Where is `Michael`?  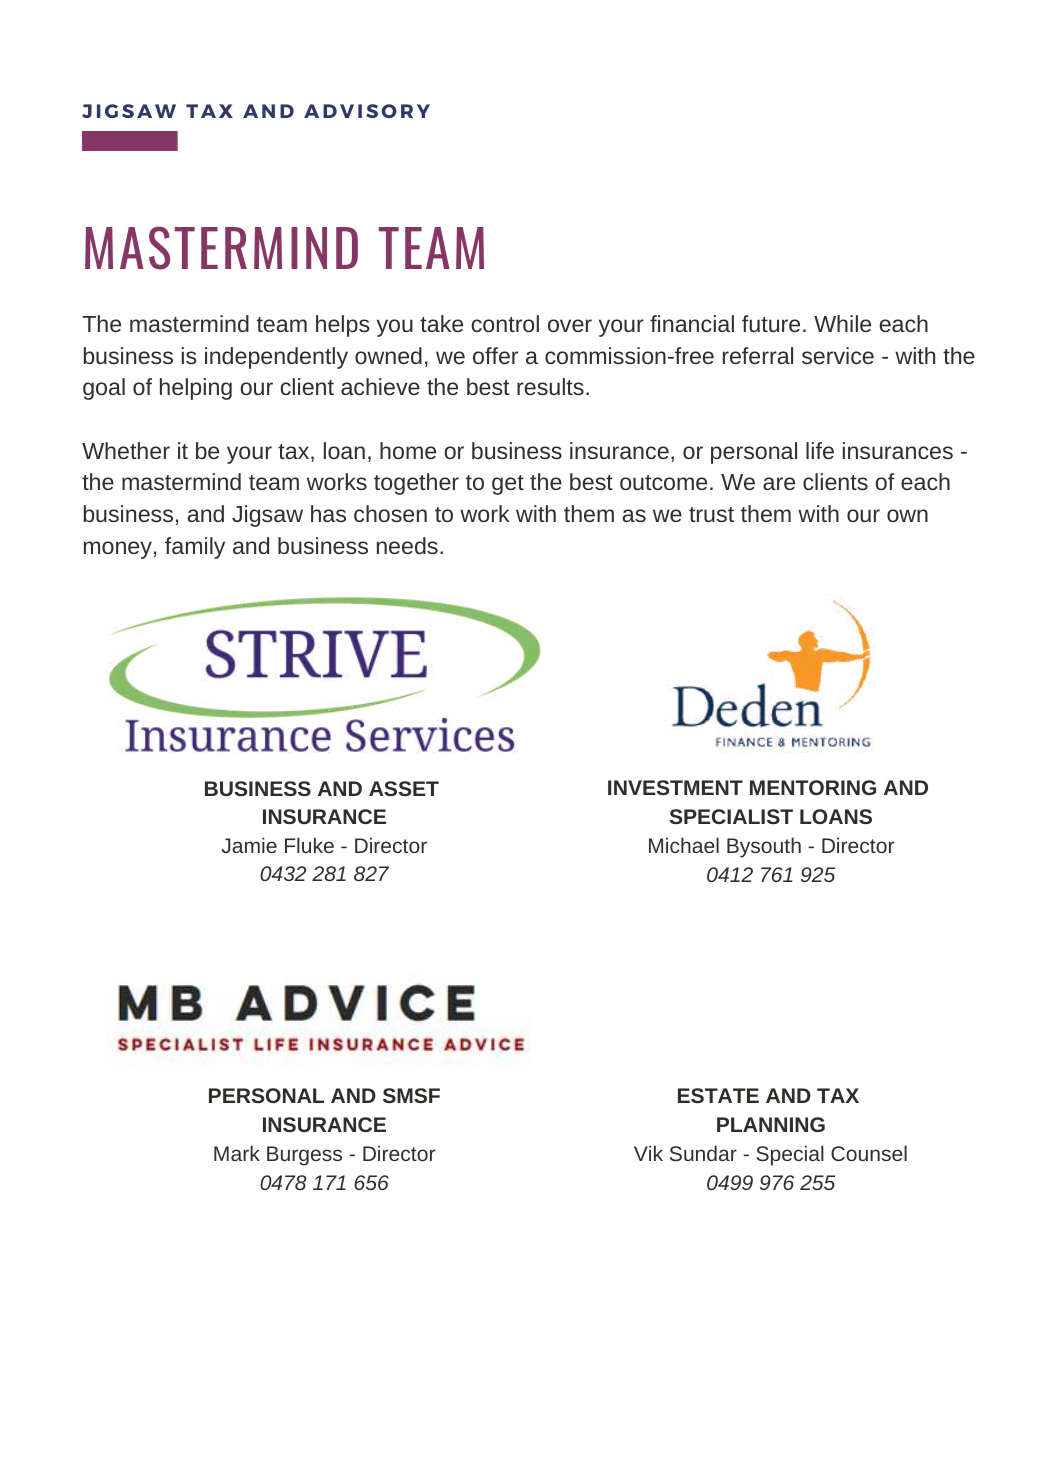
Michael is located at coordinates (684, 845).
